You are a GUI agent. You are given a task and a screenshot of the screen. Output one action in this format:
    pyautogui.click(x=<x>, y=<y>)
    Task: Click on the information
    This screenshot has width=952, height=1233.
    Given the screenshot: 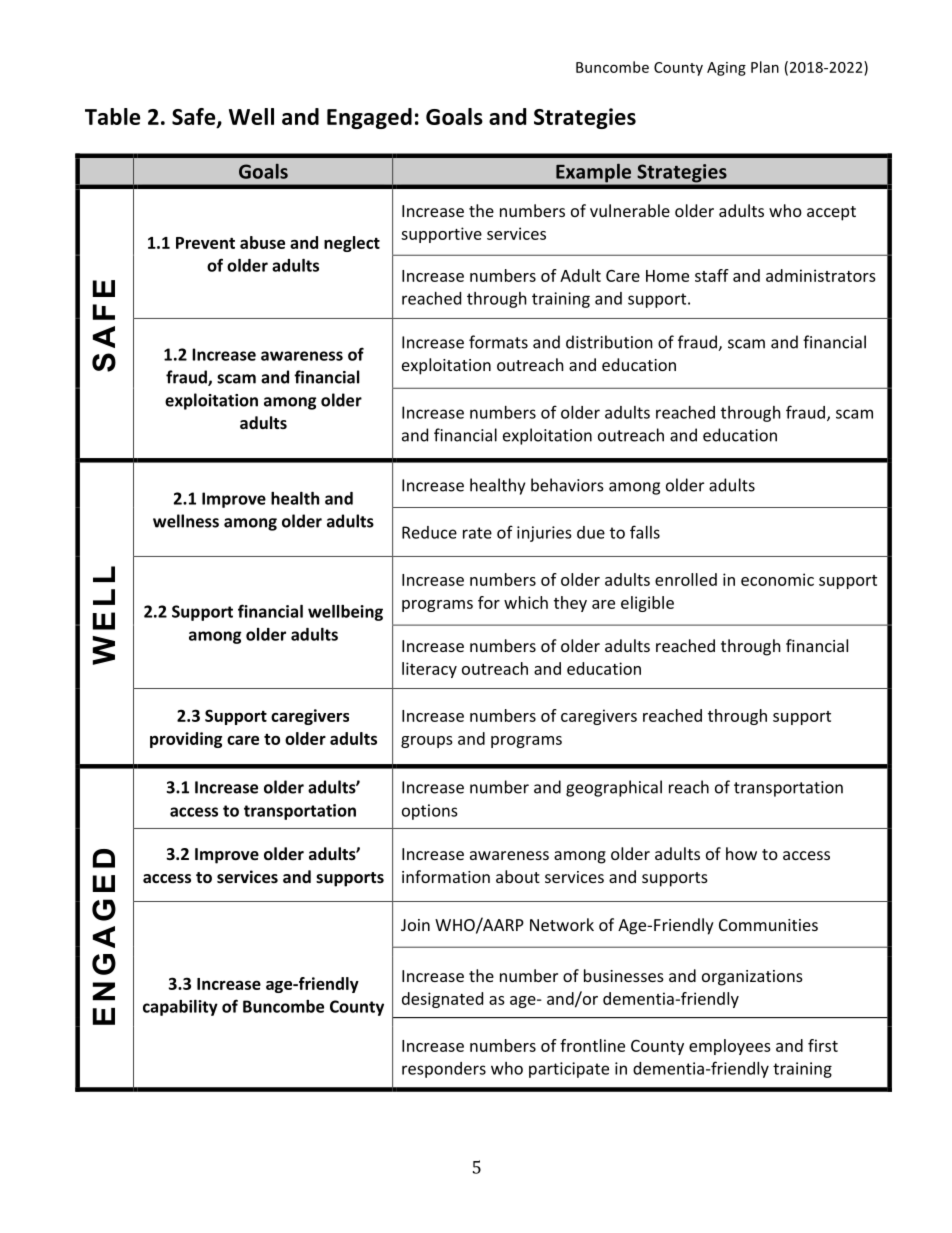 What is the action you would take?
    pyautogui.click(x=446, y=876)
